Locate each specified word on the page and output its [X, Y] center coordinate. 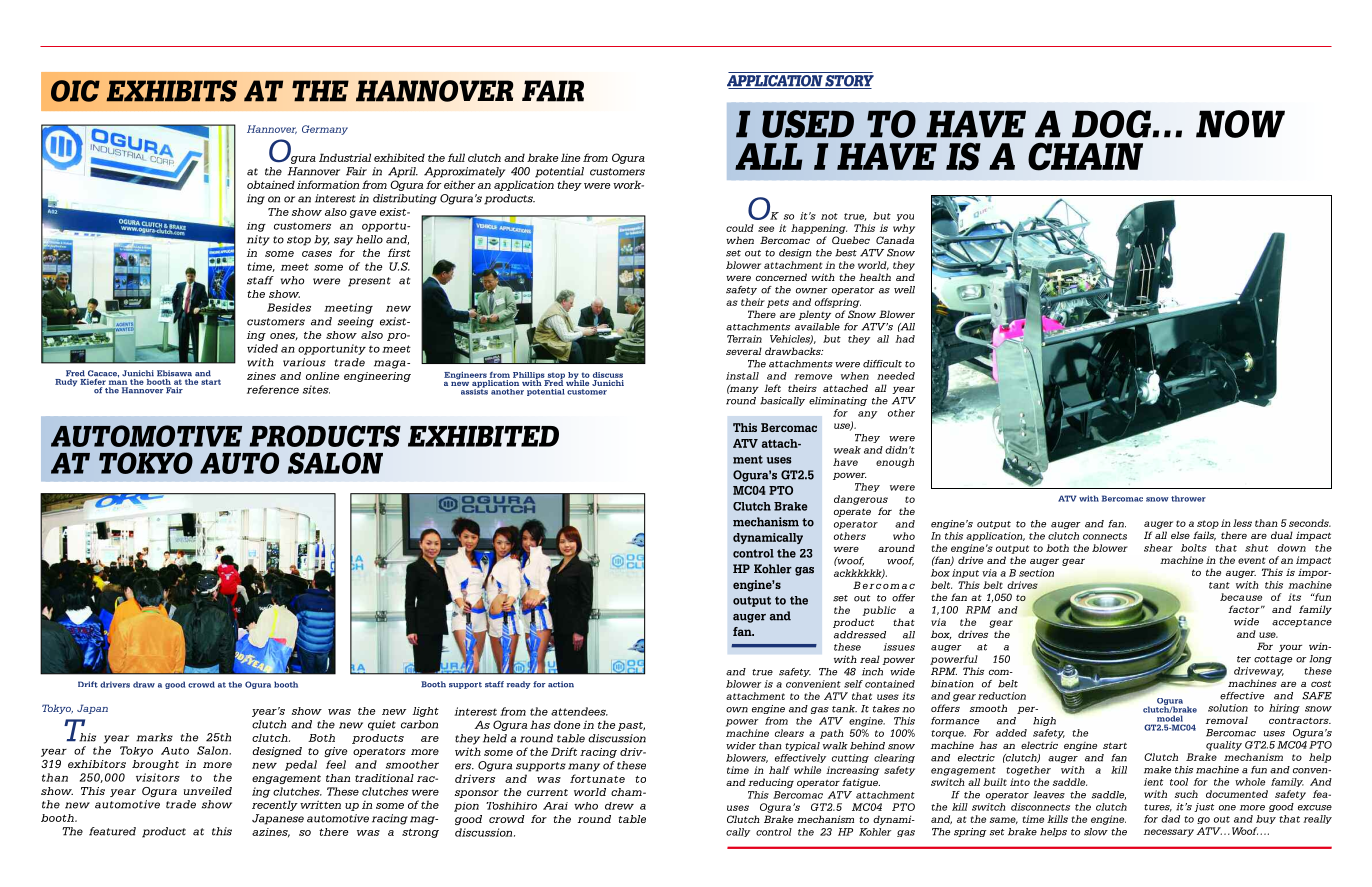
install [742, 376]
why [904, 229]
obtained [271, 184]
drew [619, 806]
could [740, 228]
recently [275, 805]
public [879, 611]
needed [896, 376]
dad [1170, 819]
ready [519, 685]
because [1241, 597]
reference [273, 389]
